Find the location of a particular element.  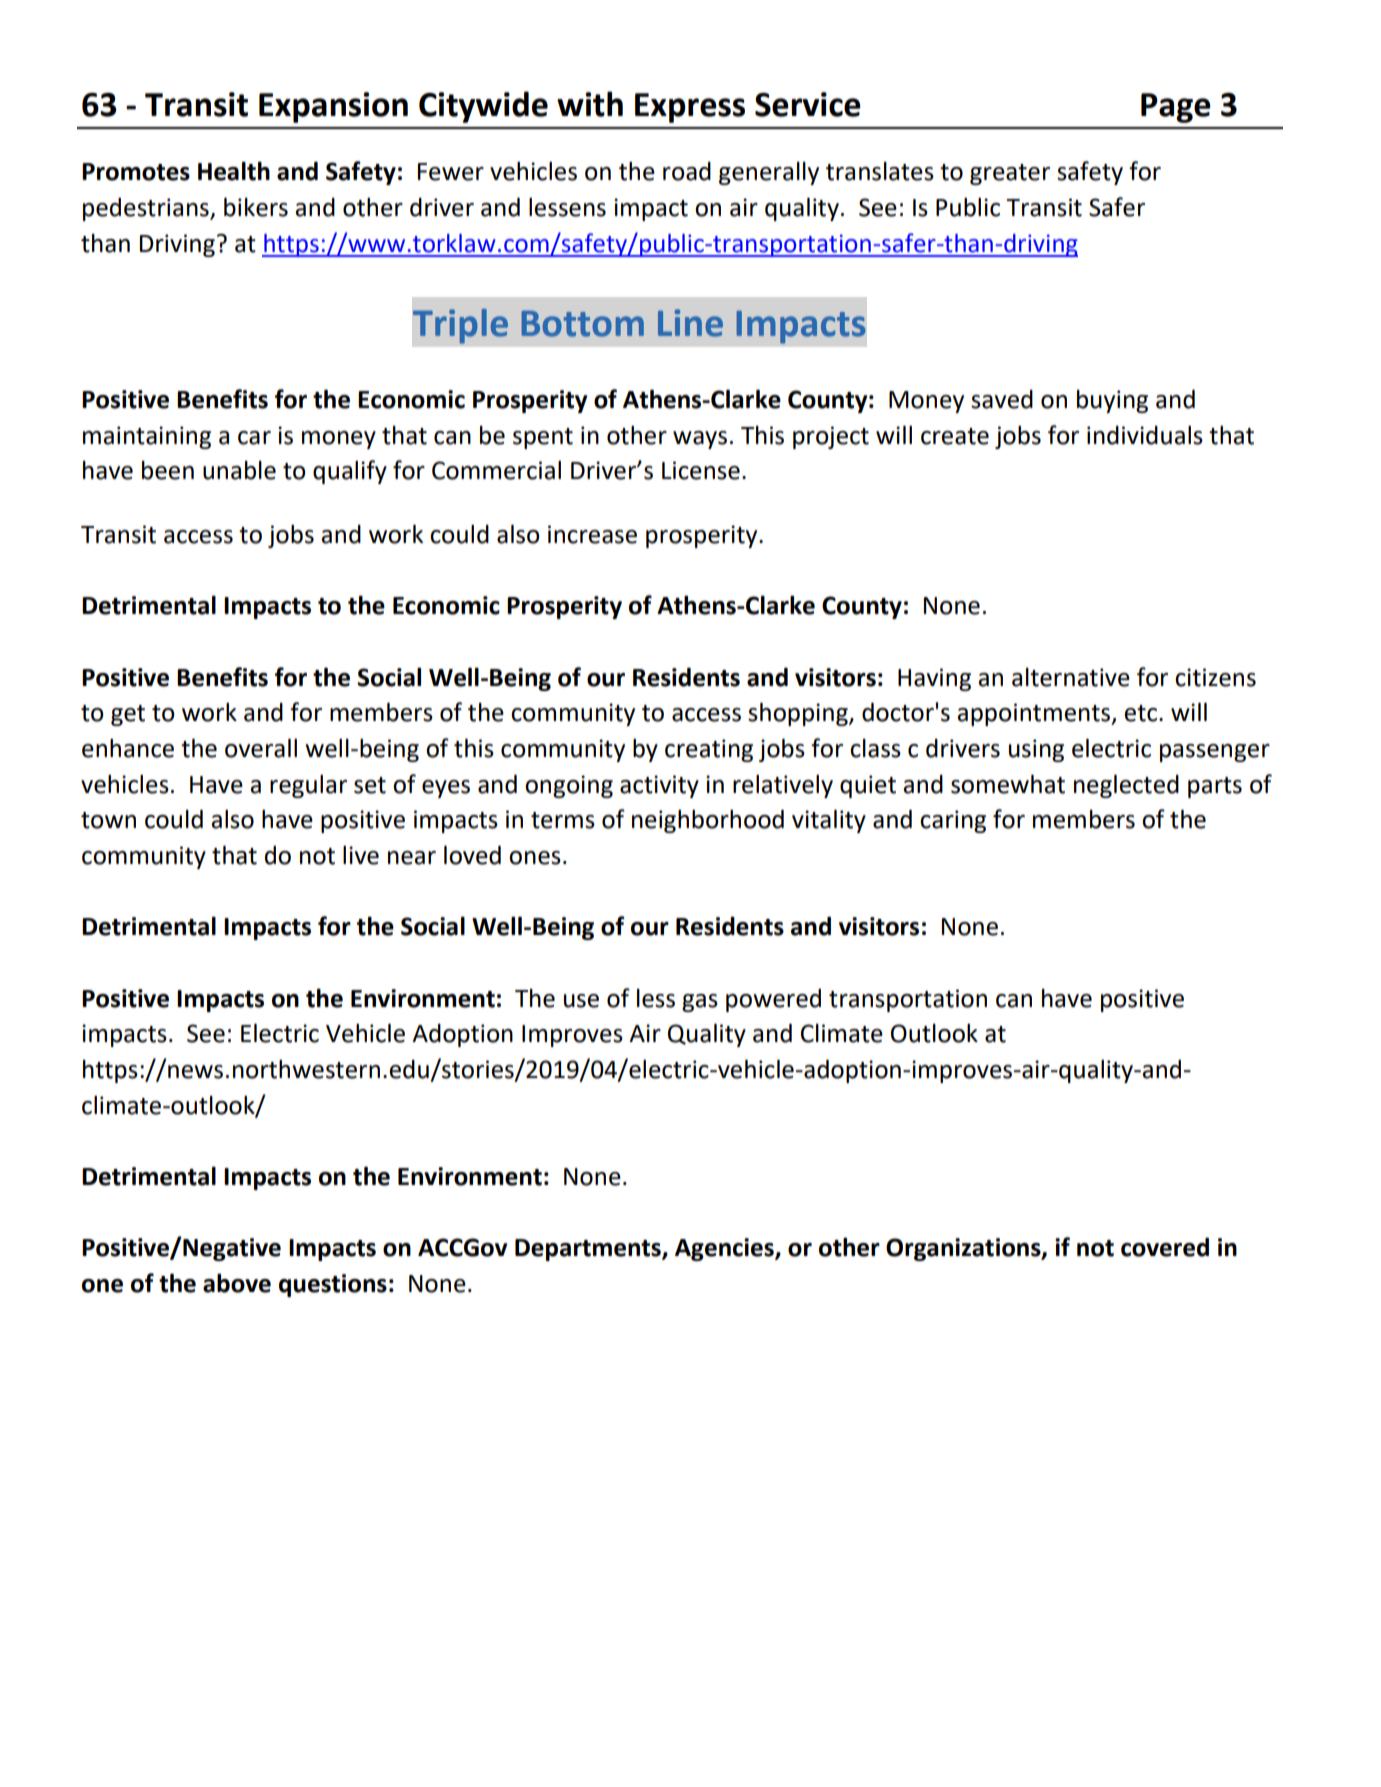

road is located at coordinates (687, 171).
